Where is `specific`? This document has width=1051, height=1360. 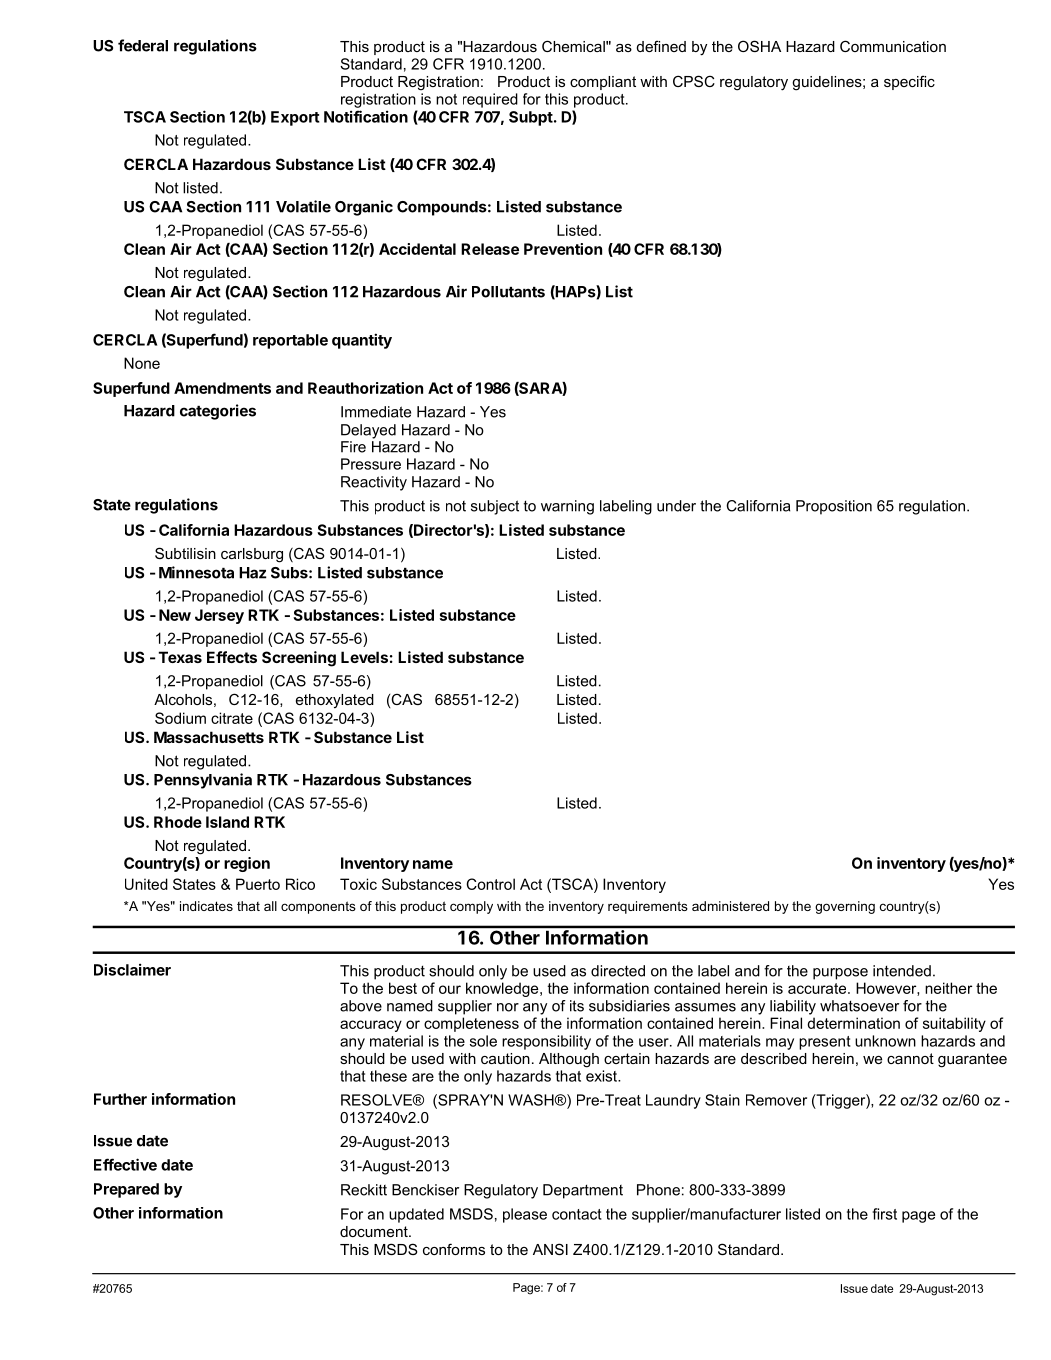
specific is located at coordinates (909, 82).
